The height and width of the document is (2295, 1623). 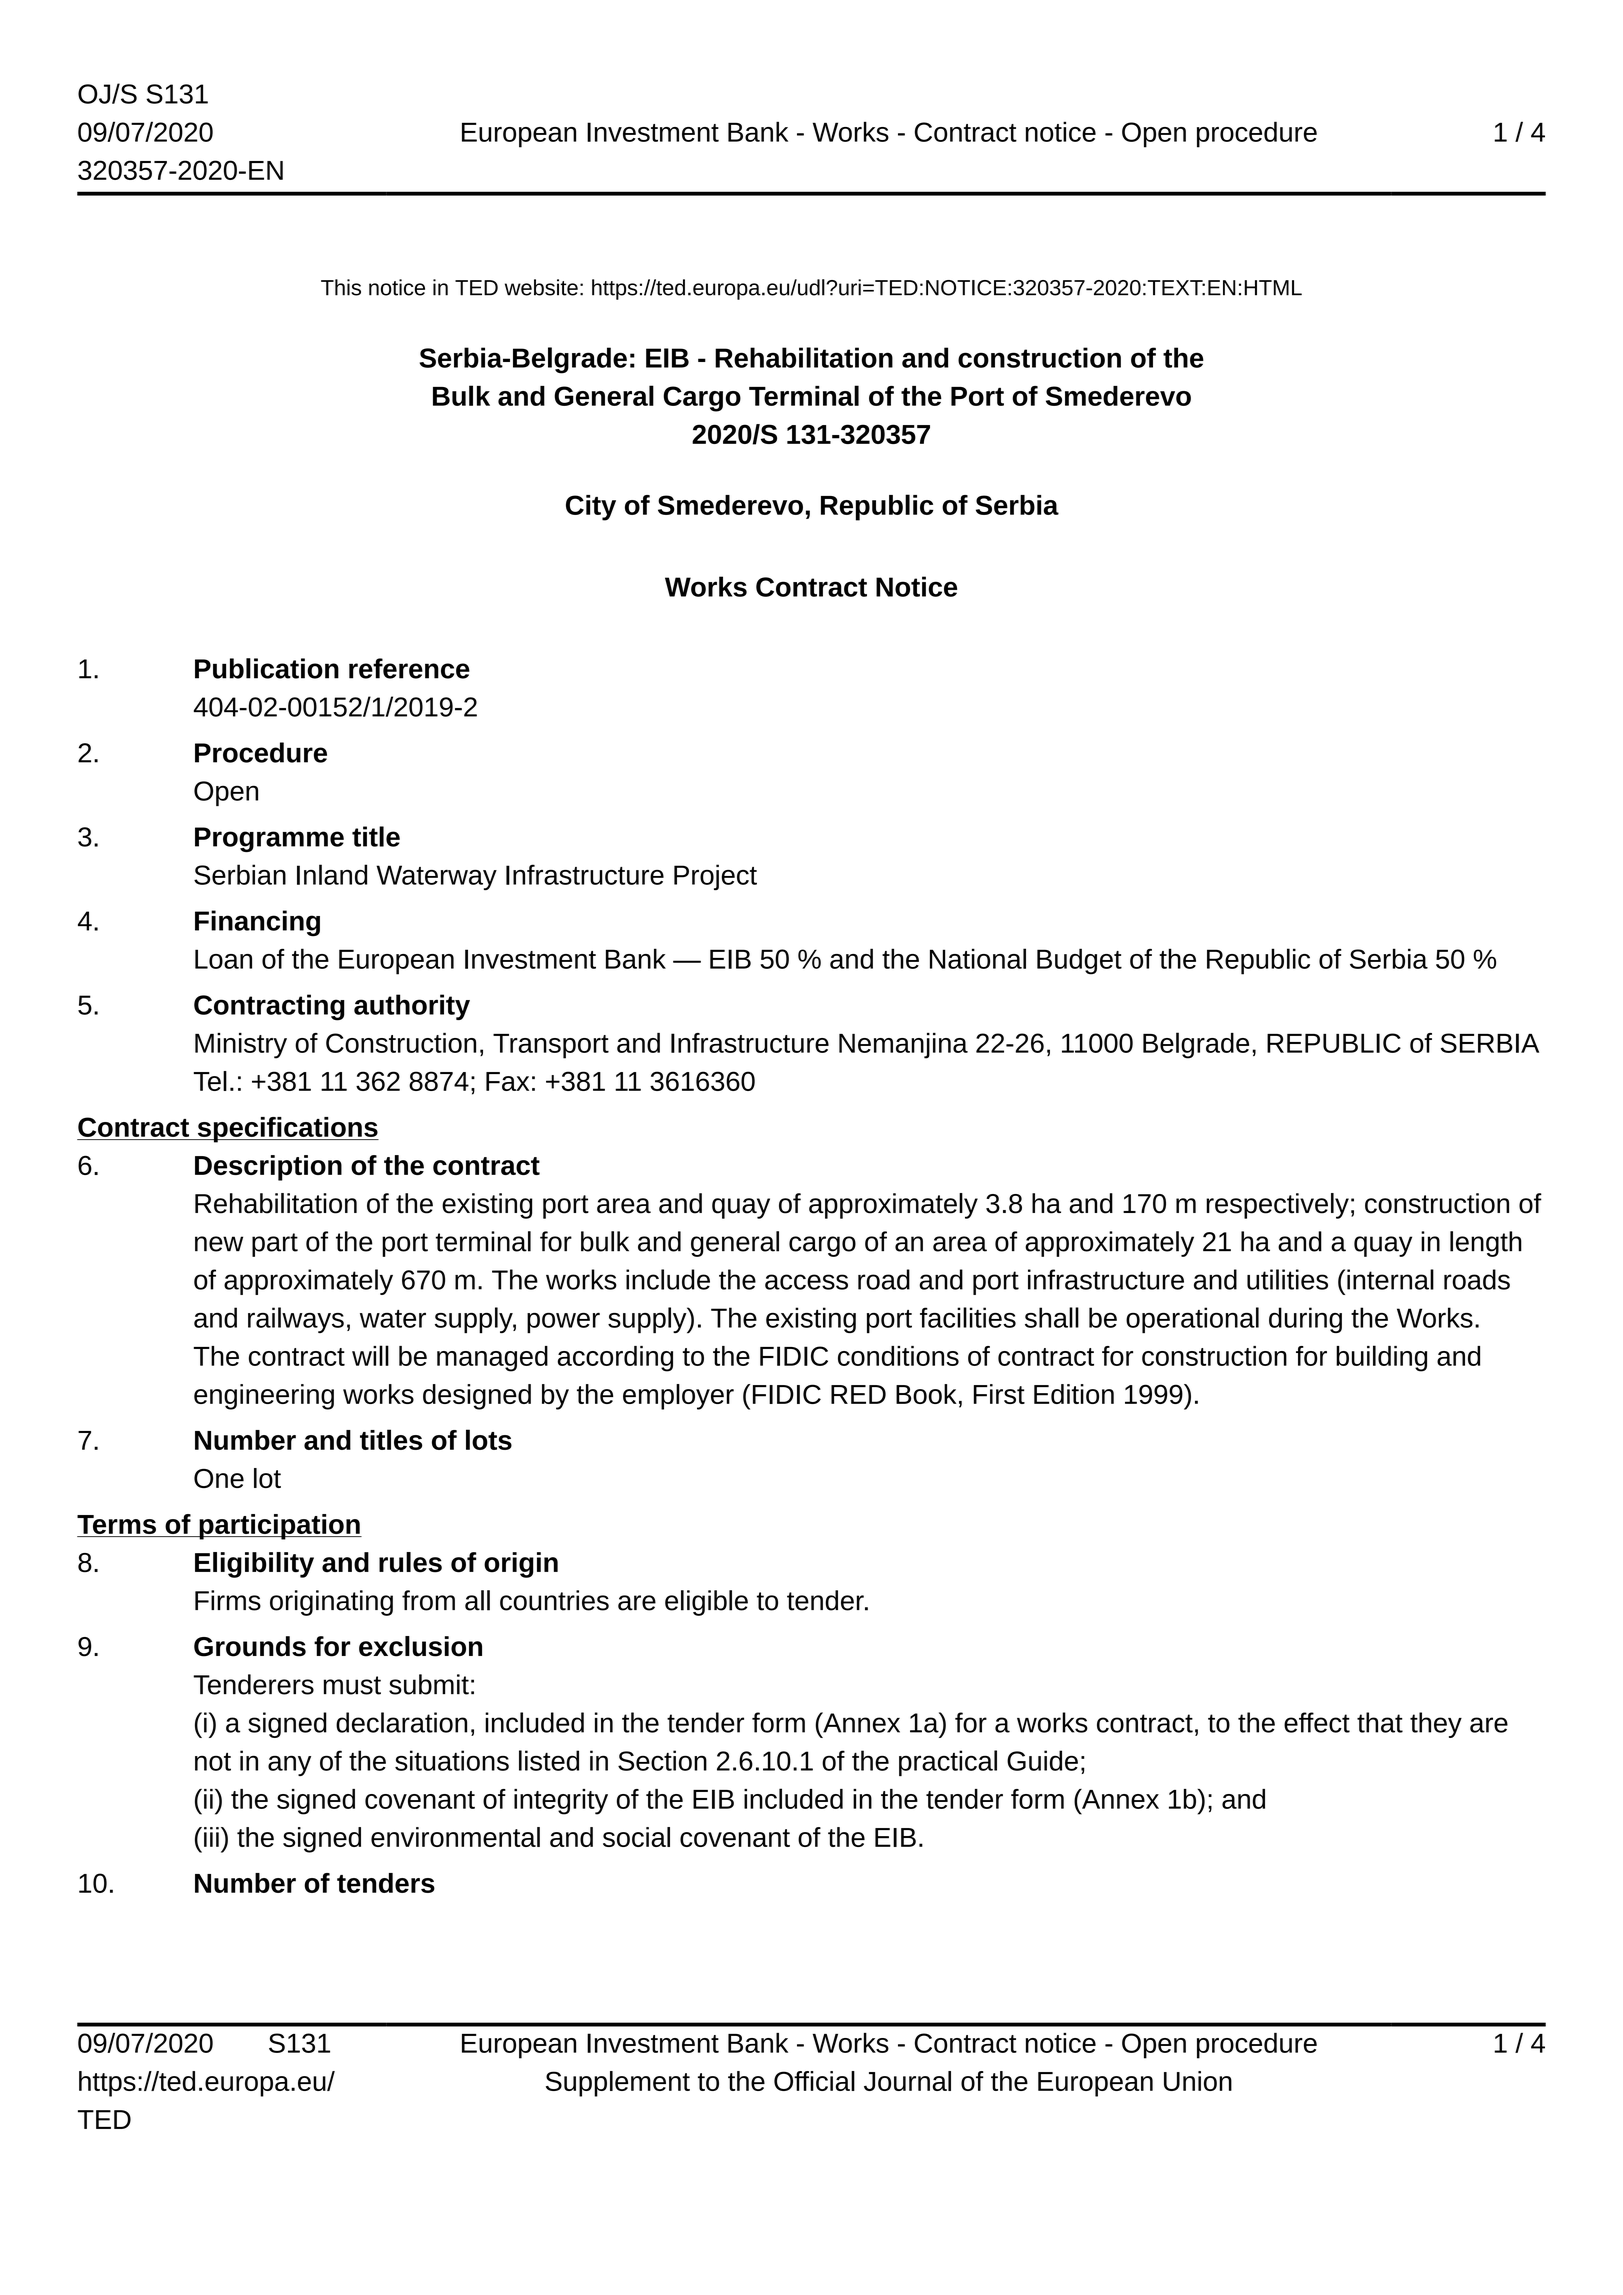 I want to click on Project, so click(x=715, y=877).
